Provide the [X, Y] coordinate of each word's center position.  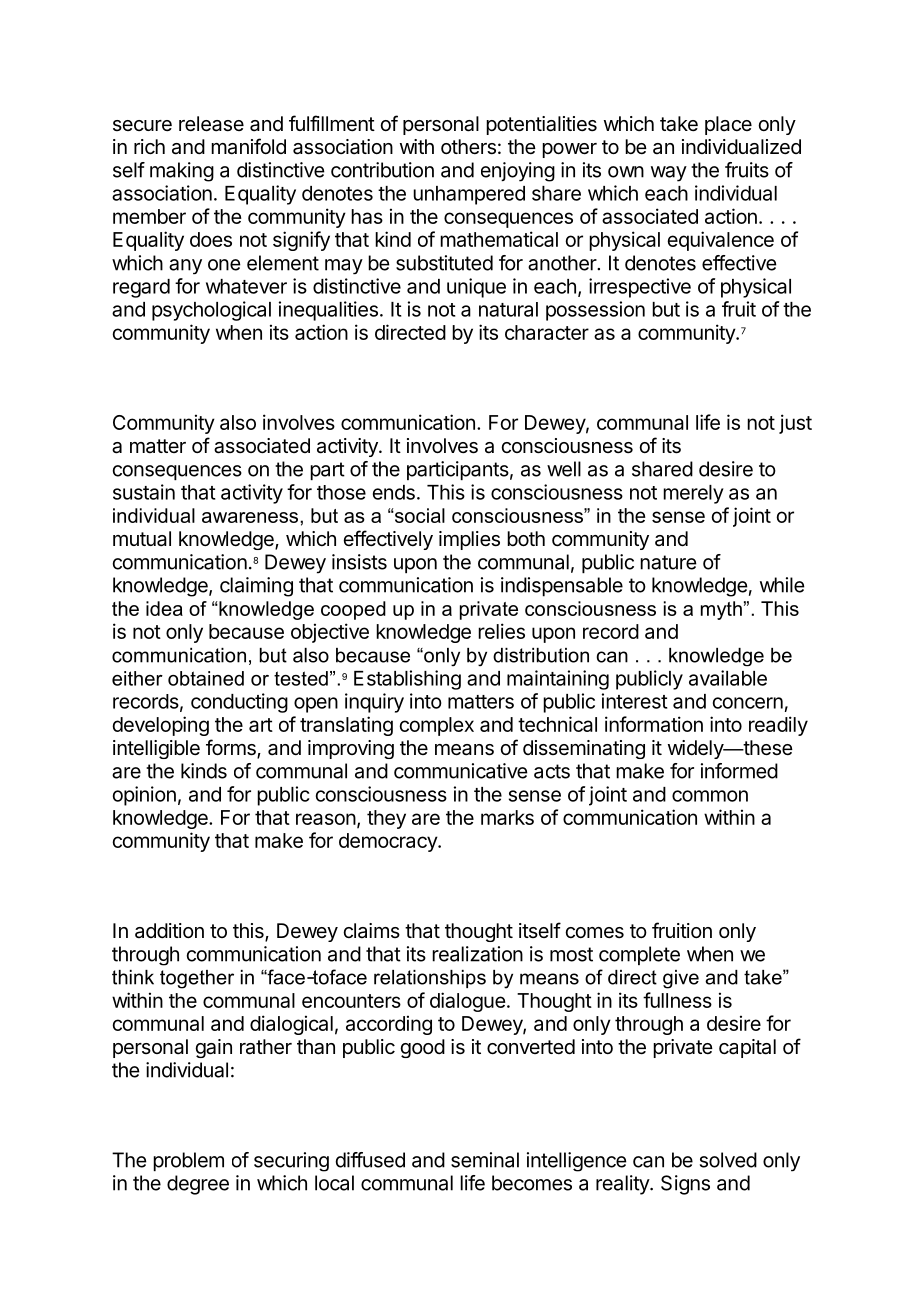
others [468, 147]
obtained [206, 678]
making [182, 172]
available [728, 678]
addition [169, 930]
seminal [485, 1160]
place [728, 125]
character [547, 332]
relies [501, 631]
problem [188, 1161]
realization [477, 954]
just [795, 424]
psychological [211, 311]
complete [639, 955]
